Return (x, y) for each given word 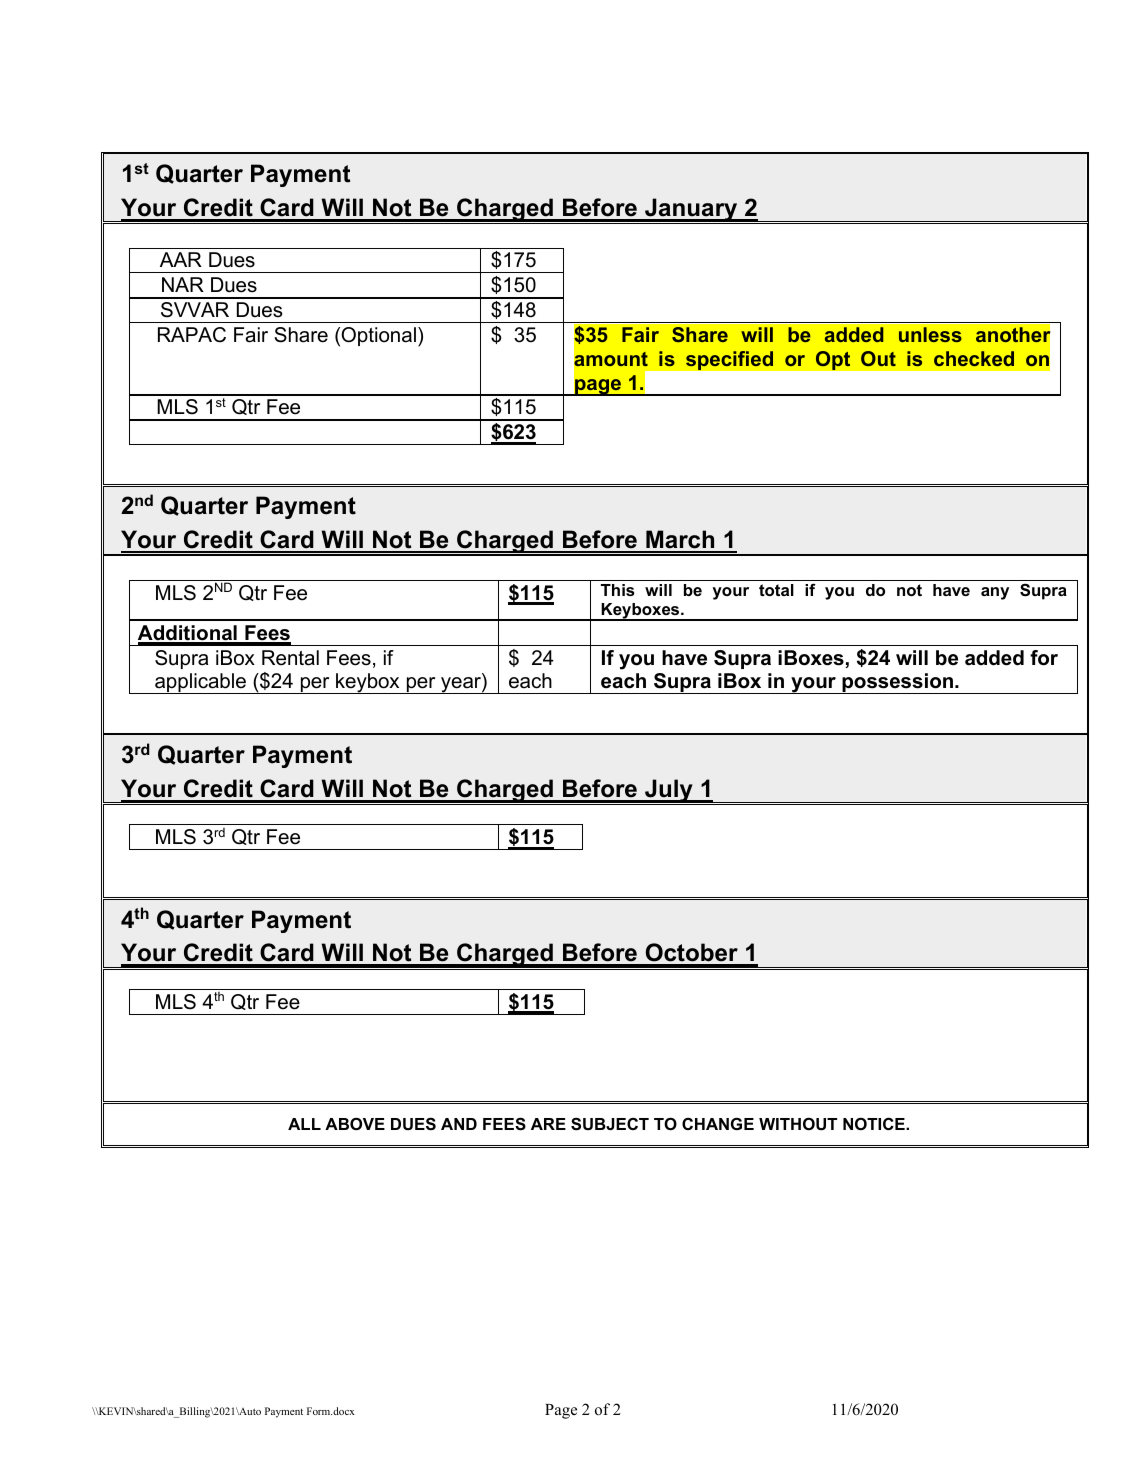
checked (974, 358)
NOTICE (875, 1123)
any (995, 593)
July (669, 792)
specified (729, 361)
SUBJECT (610, 1124)
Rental (290, 658)
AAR (181, 259)
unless (930, 334)
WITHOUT (798, 1124)
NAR (183, 284)
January (691, 211)
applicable (200, 683)
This (618, 590)
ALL (304, 1124)
